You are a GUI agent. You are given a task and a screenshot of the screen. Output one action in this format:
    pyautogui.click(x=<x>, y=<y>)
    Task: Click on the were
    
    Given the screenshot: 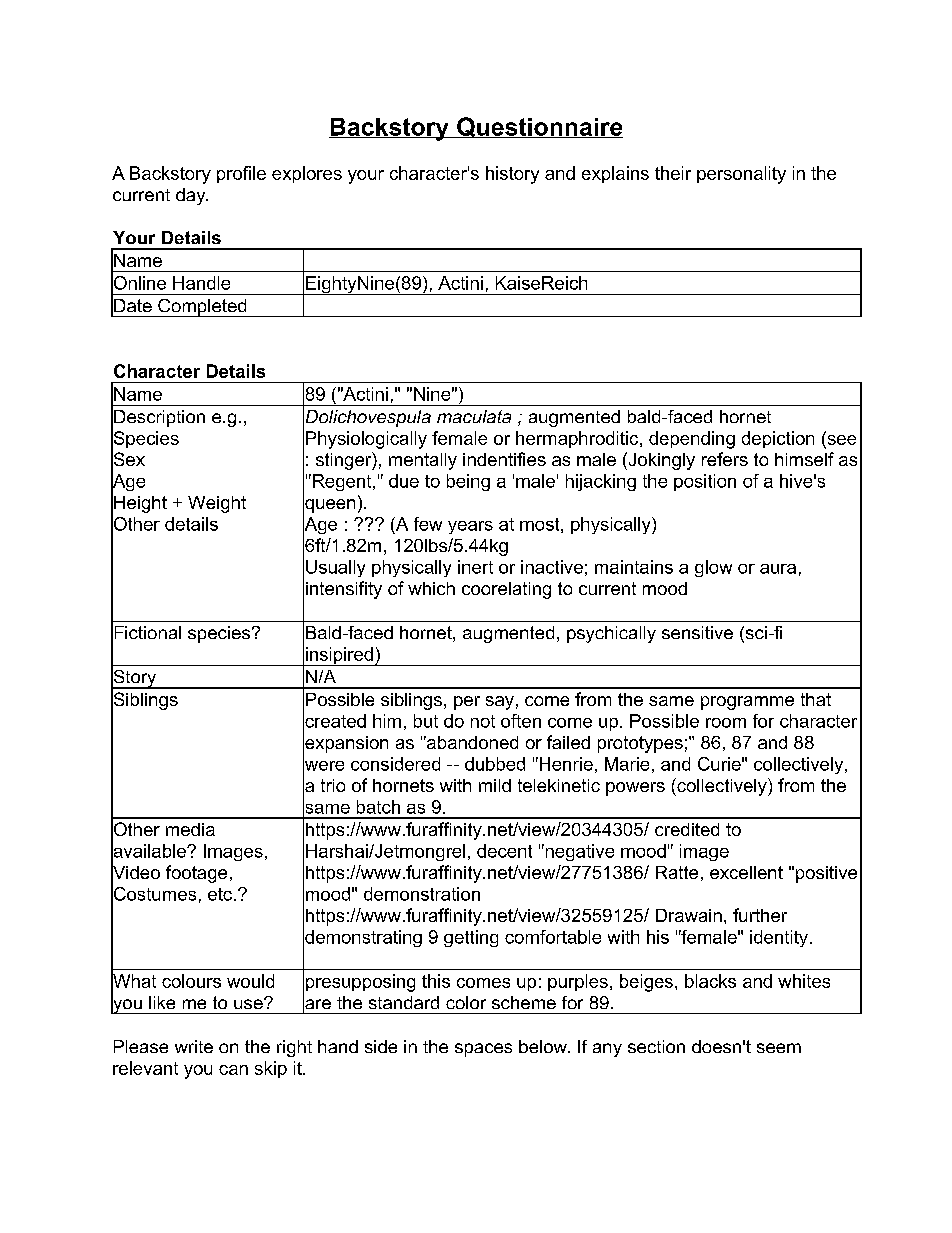 What is the action you would take?
    pyautogui.click(x=323, y=765)
